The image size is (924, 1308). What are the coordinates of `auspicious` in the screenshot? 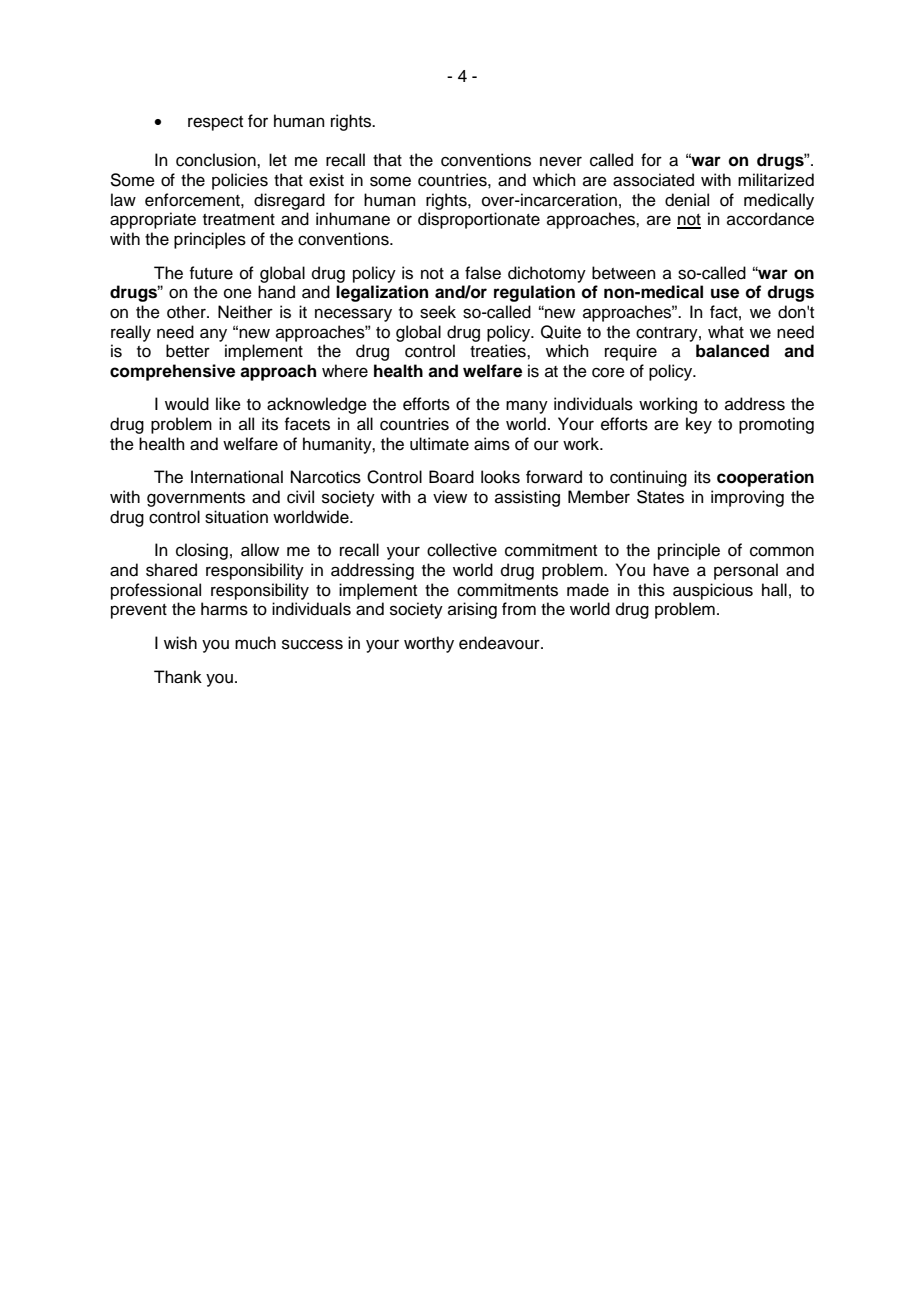 It's located at (713, 591).
